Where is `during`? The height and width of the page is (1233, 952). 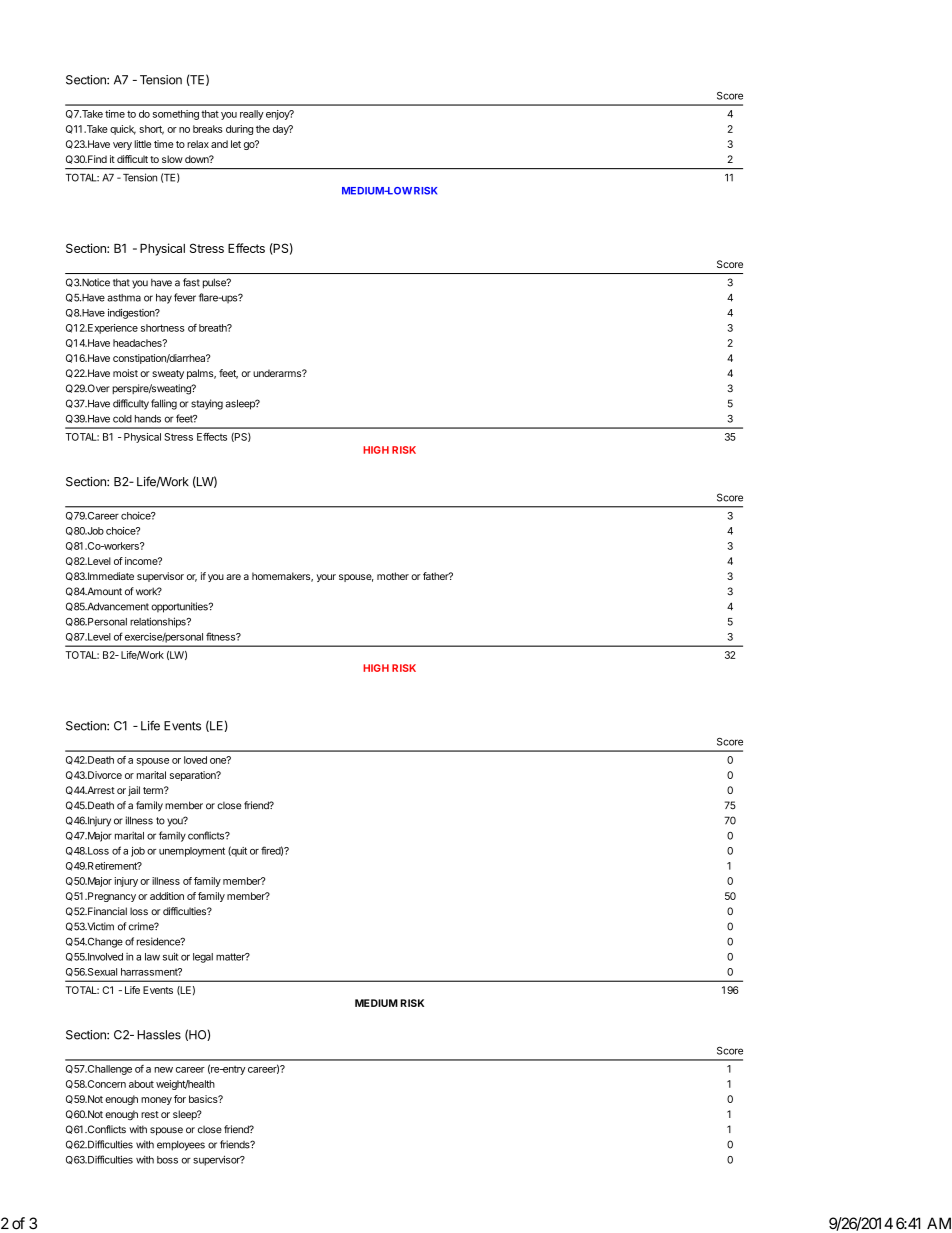
during is located at coordinates (239, 130).
